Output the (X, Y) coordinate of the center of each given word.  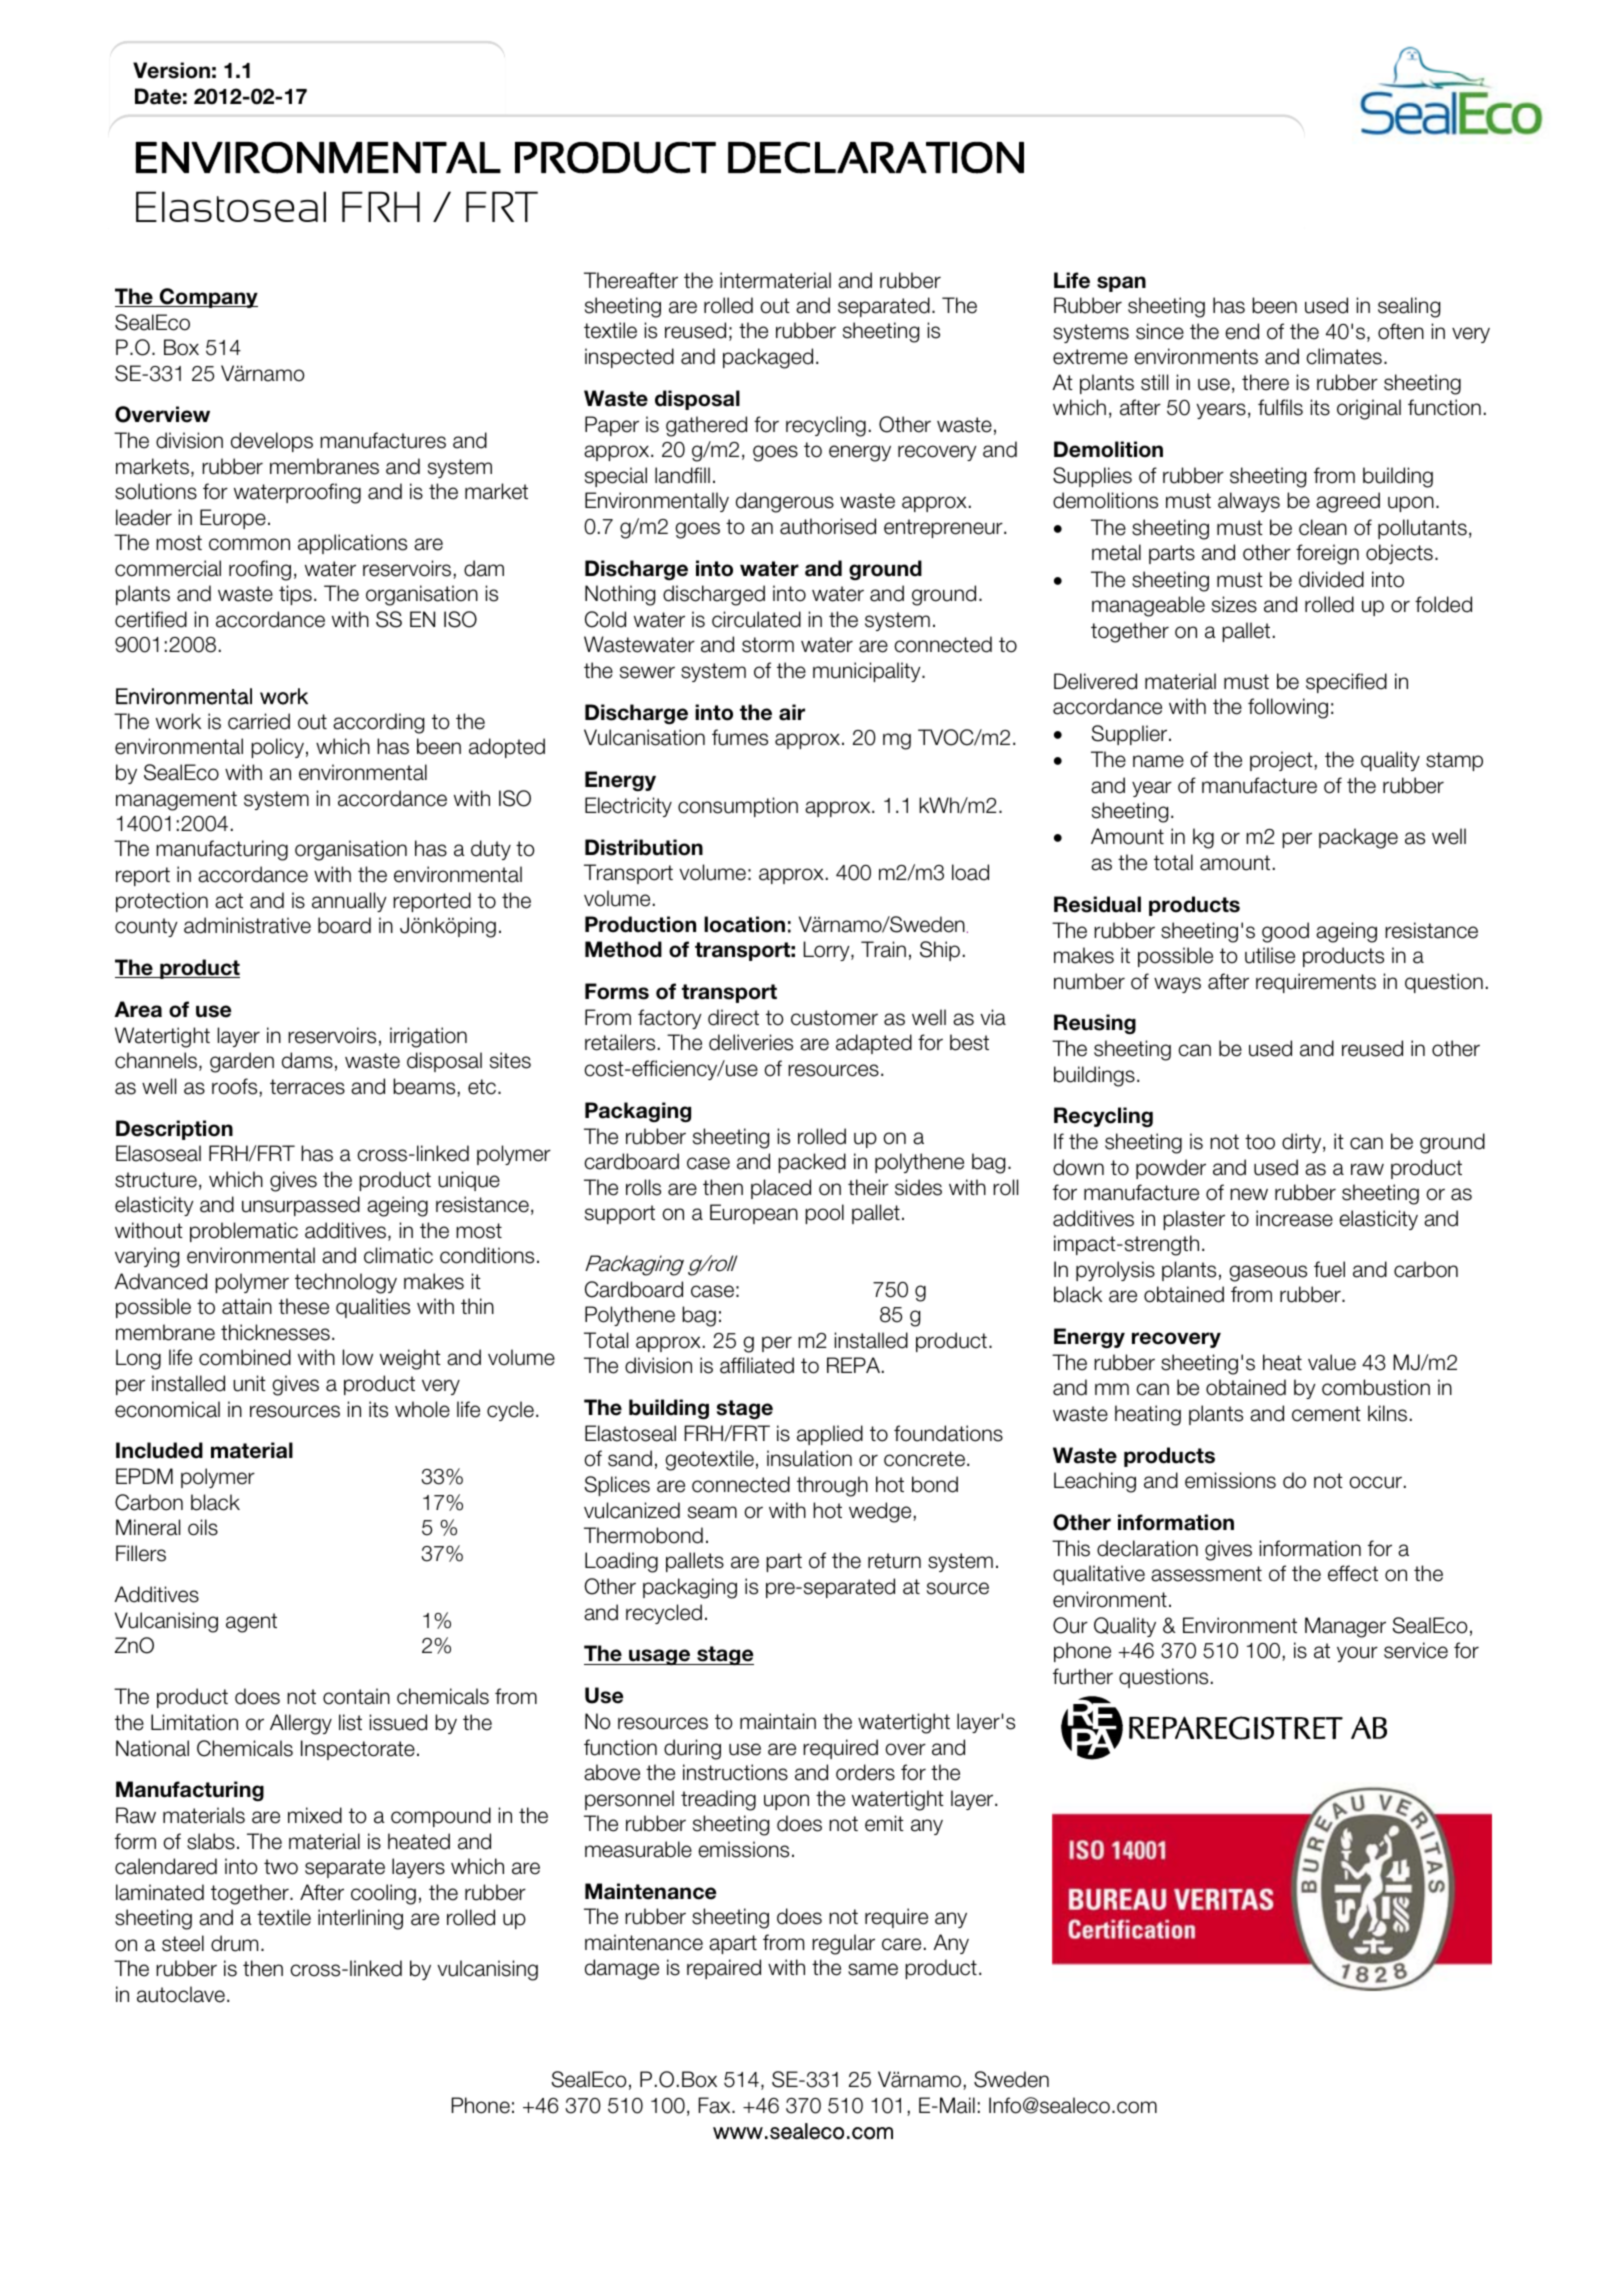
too (1260, 1142)
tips (295, 595)
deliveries (751, 1042)
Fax (715, 2105)
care (901, 1944)
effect (1353, 1573)
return (894, 1561)
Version (171, 70)
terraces (307, 1087)
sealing (1409, 307)
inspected (629, 358)
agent (251, 1623)
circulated (756, 619)
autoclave (181, 1994)
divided (1331, 579)
